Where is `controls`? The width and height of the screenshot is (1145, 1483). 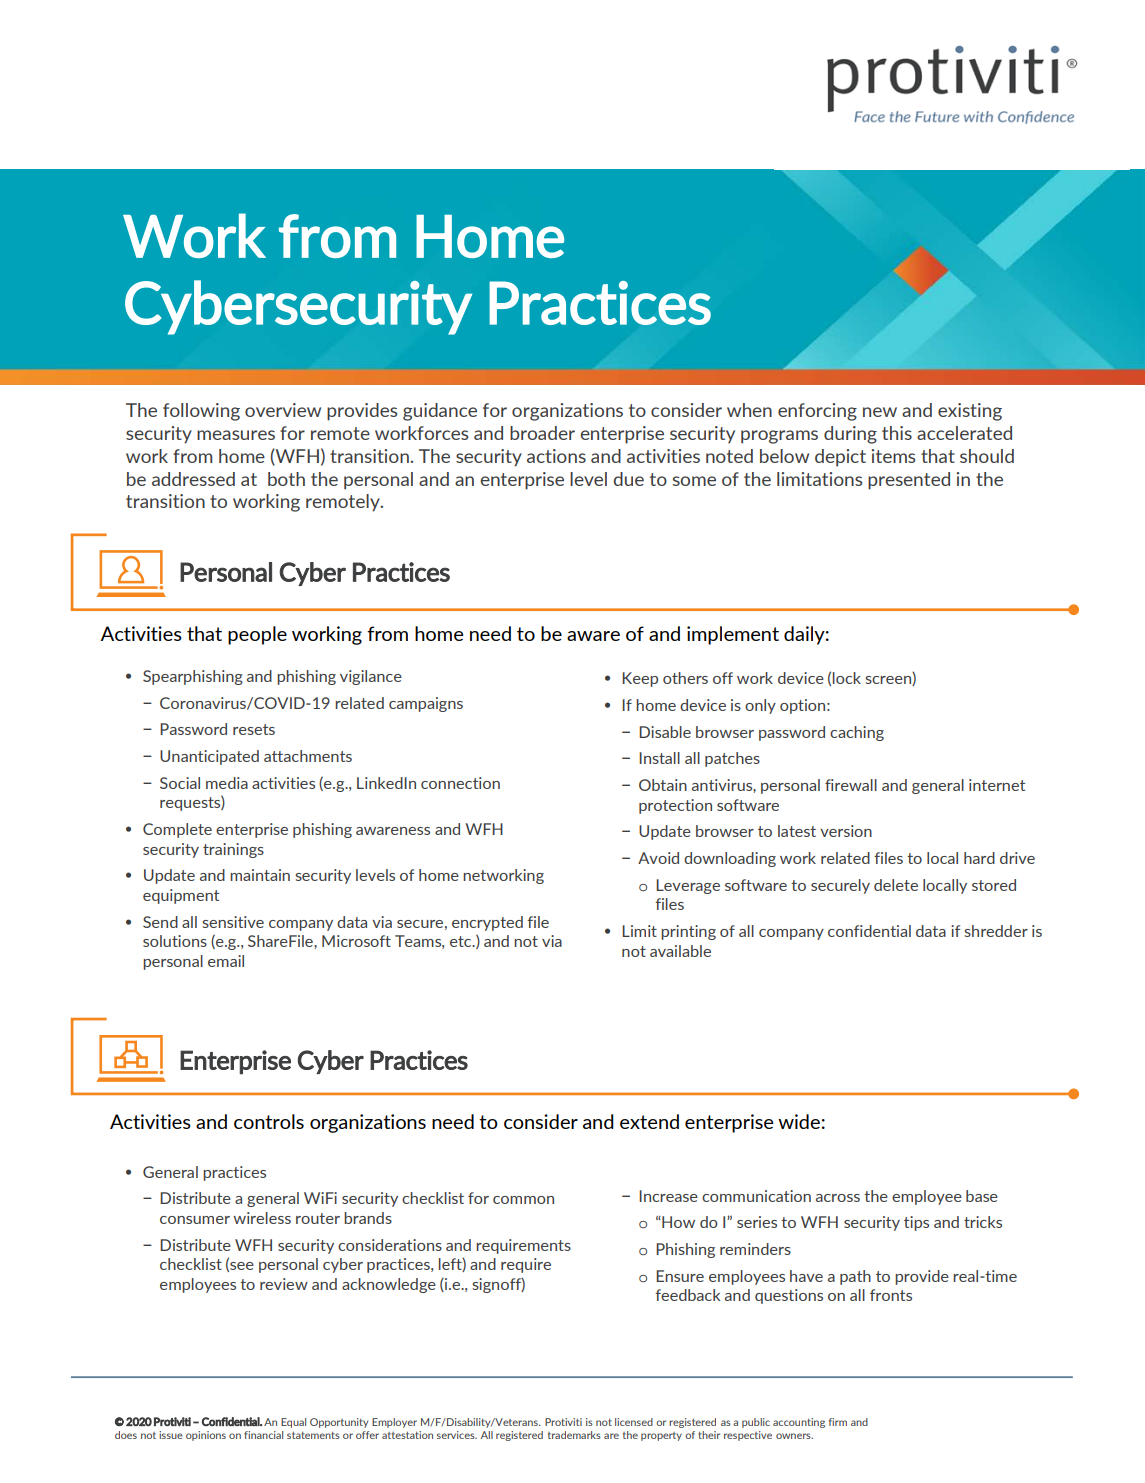
controls is located at coordinates (269, 1121).
